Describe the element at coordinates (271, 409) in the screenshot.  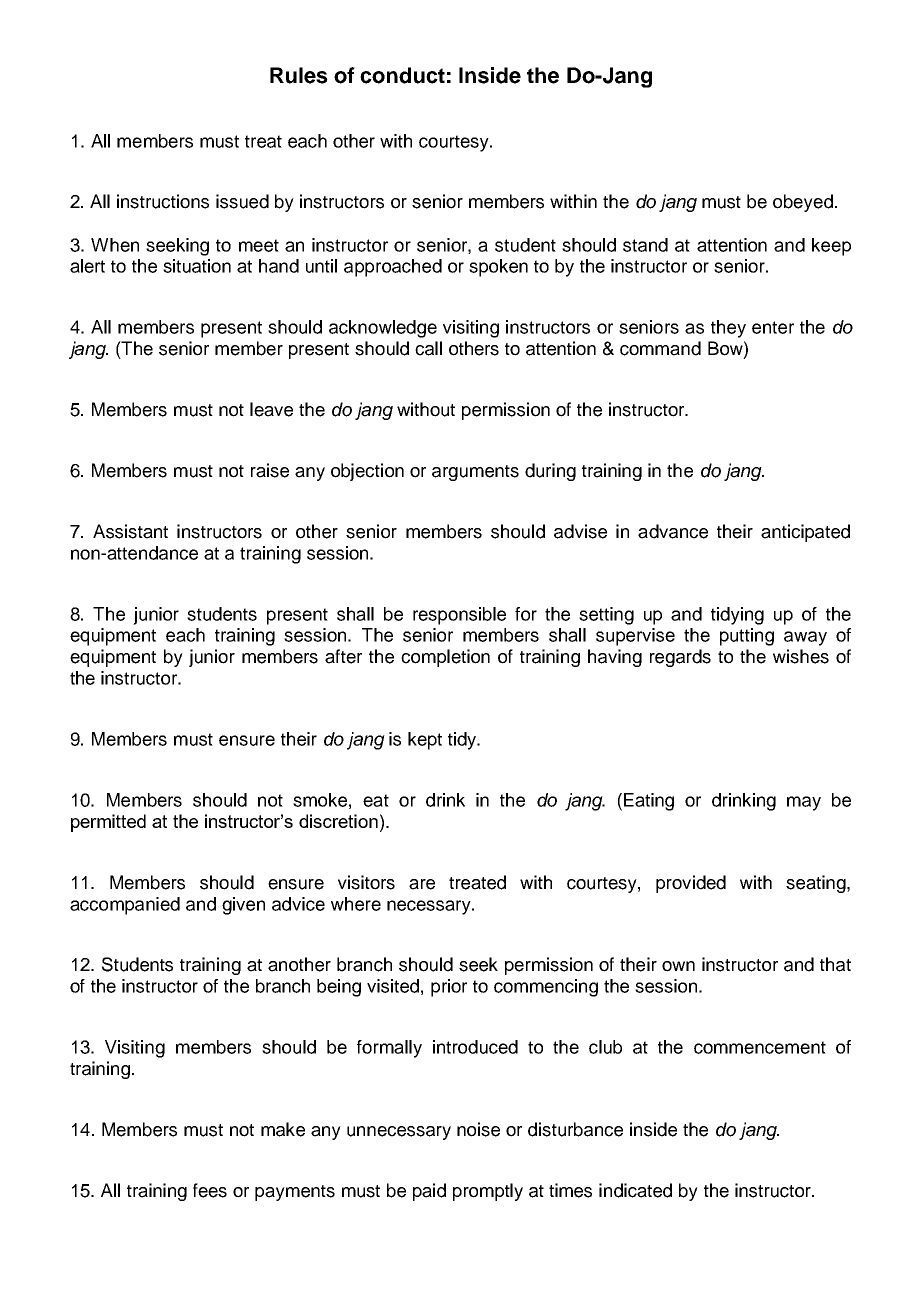
I see `leave` at that location.
